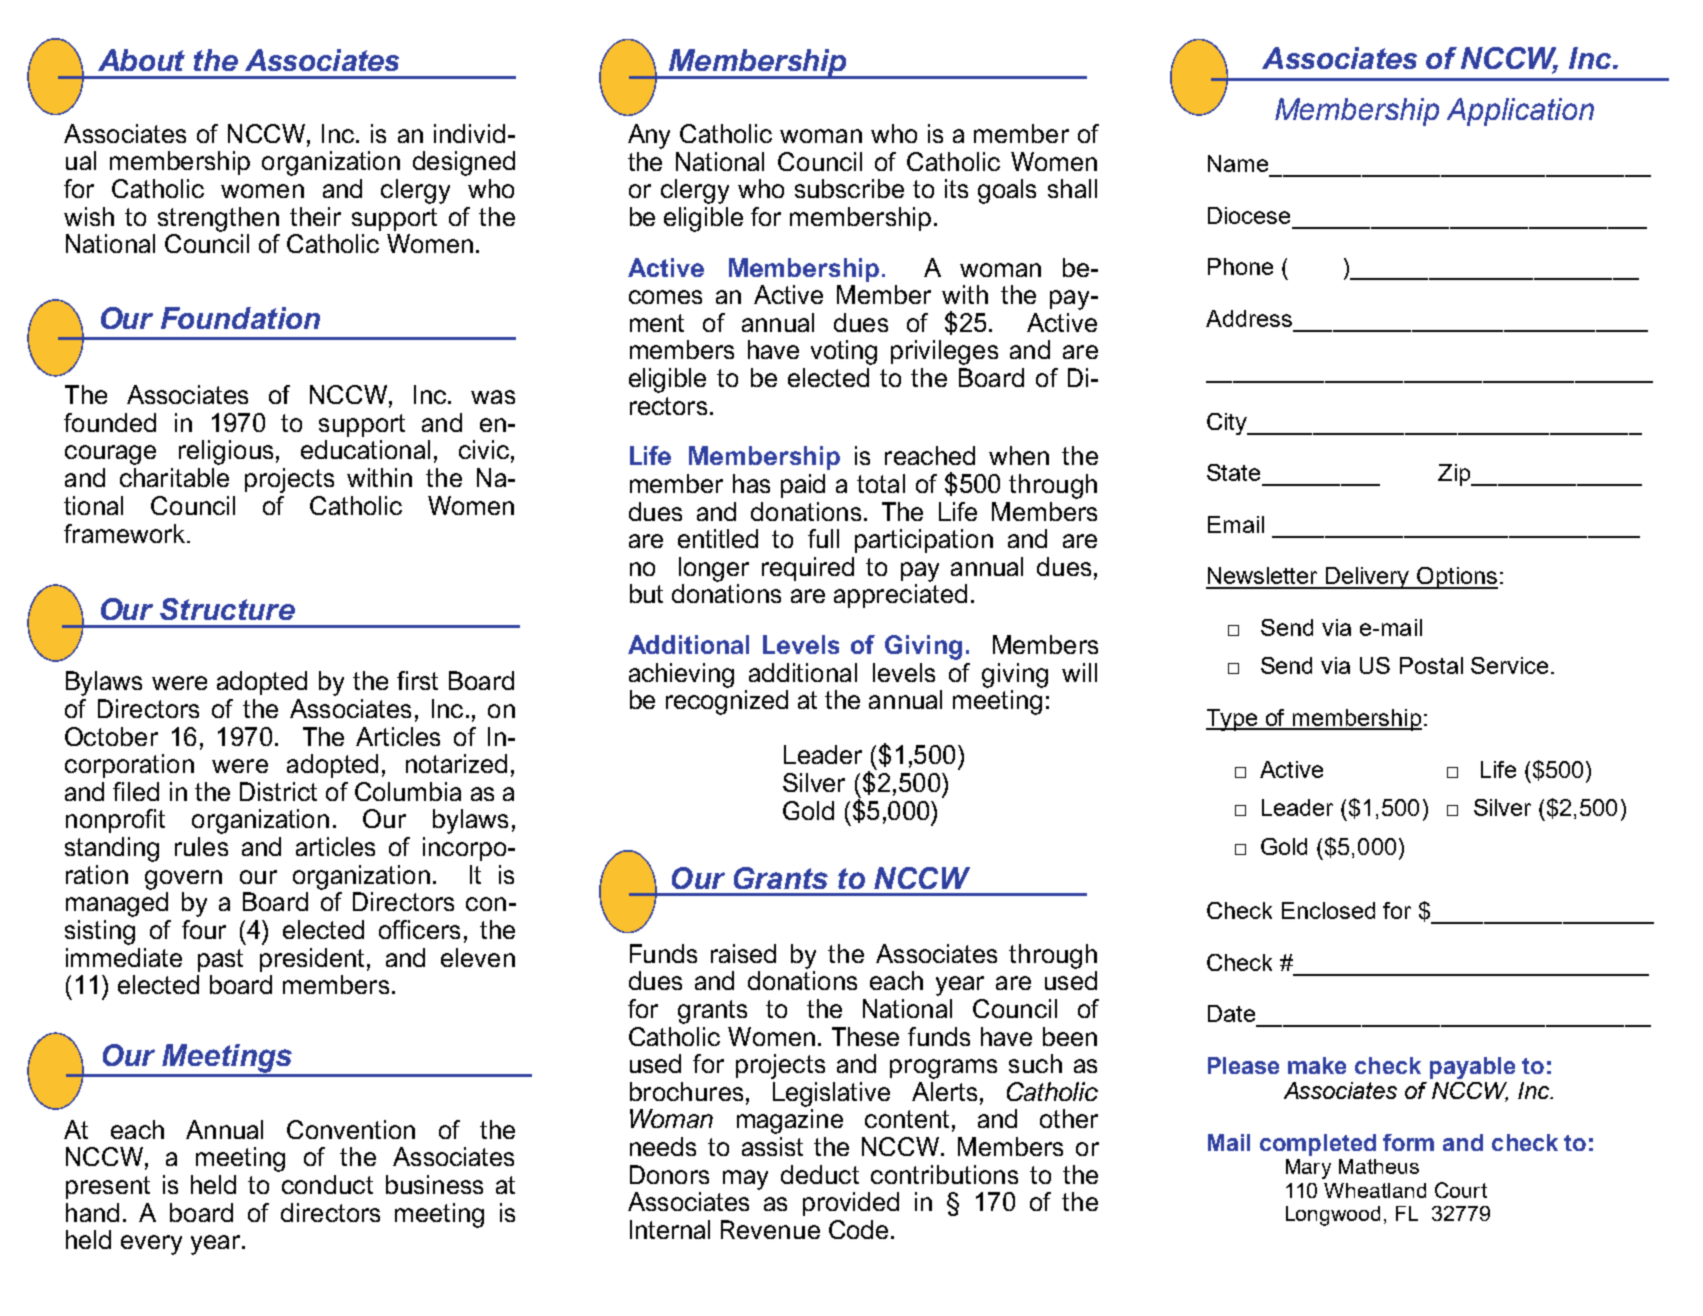  I want to click on About, so click(141, 60).
